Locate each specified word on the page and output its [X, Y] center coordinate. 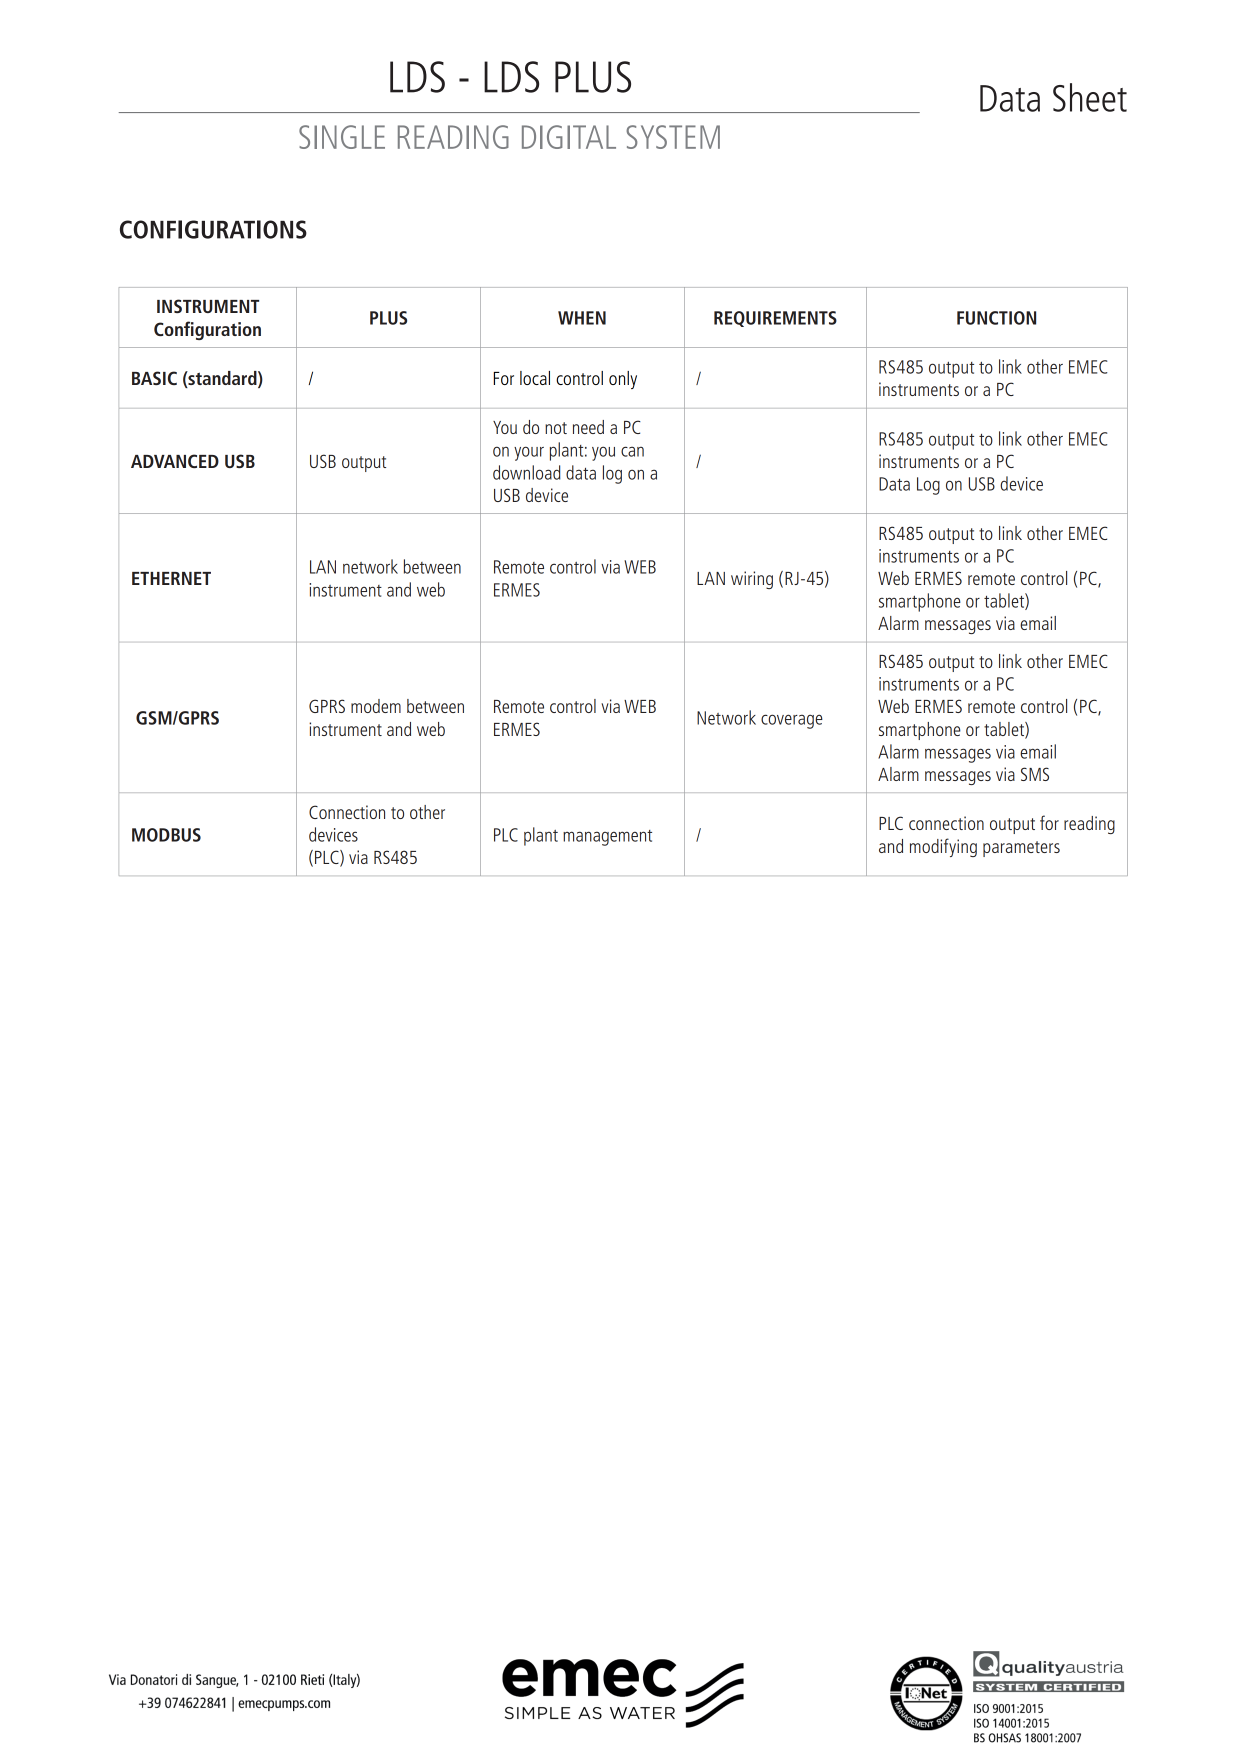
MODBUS [166, 835]
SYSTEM [673, 137]
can [632, 451]
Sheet [1090, 97]
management [607, 838]
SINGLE [342, 137]
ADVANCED [175, 461]
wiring [752, 580]
